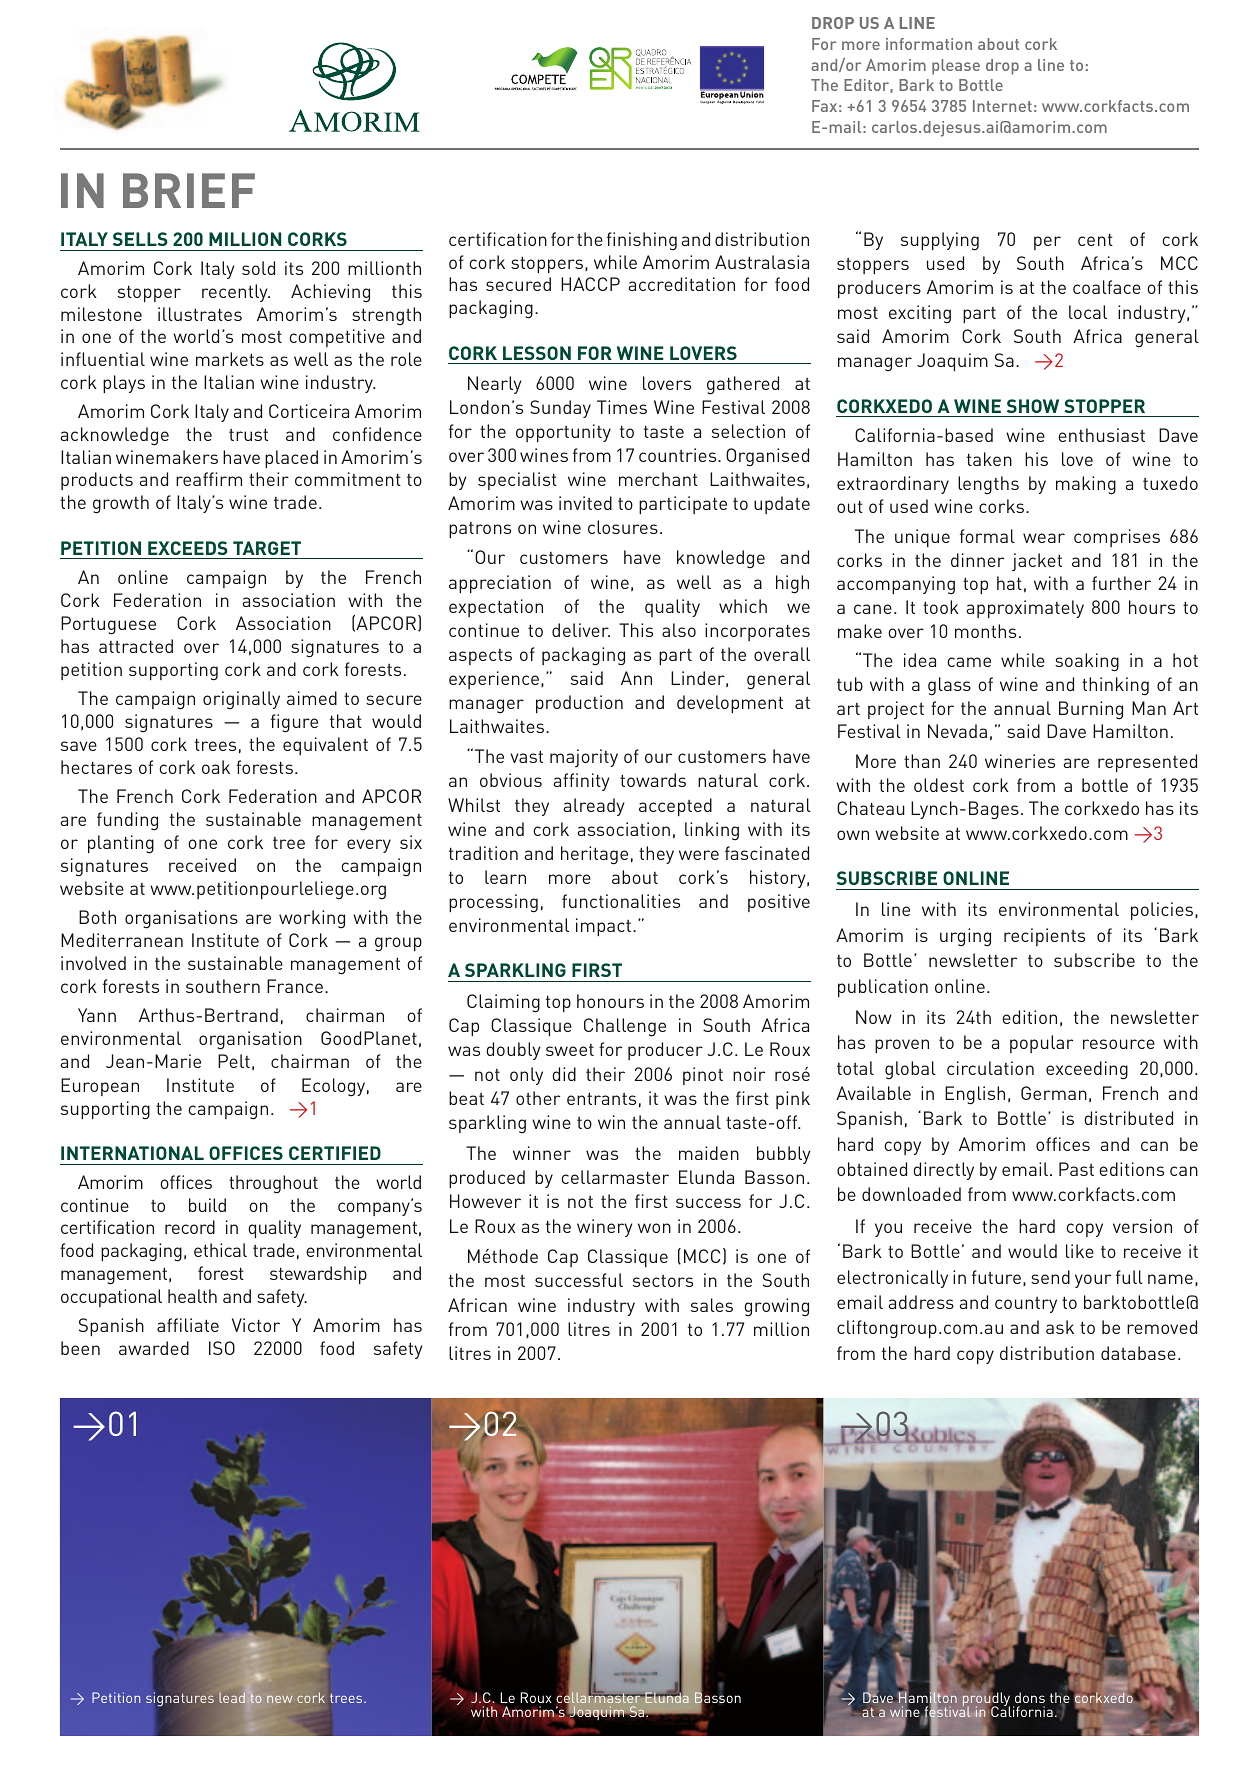 Image resolution: width=1259 pixels, height=1780 pixels. What do you see at coordinates (1030, 1697) in the page?
I see `dons` at bounding box center [1030, 1697].
